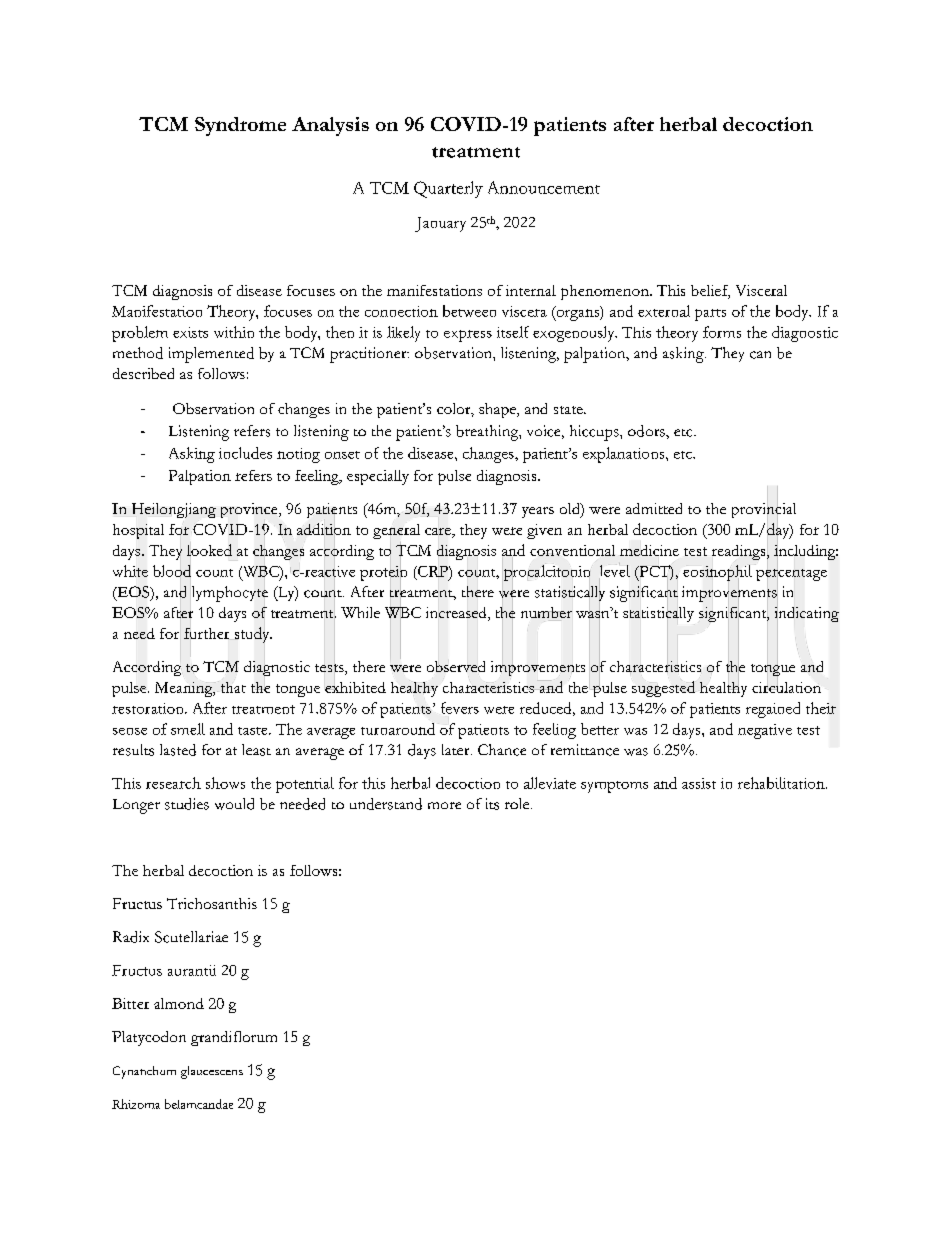 Image resolution: width=952 pixels, height=1233 pixels. Describe the element at coordinates (232, 687) in the screenshot. I see `that` at that location.
